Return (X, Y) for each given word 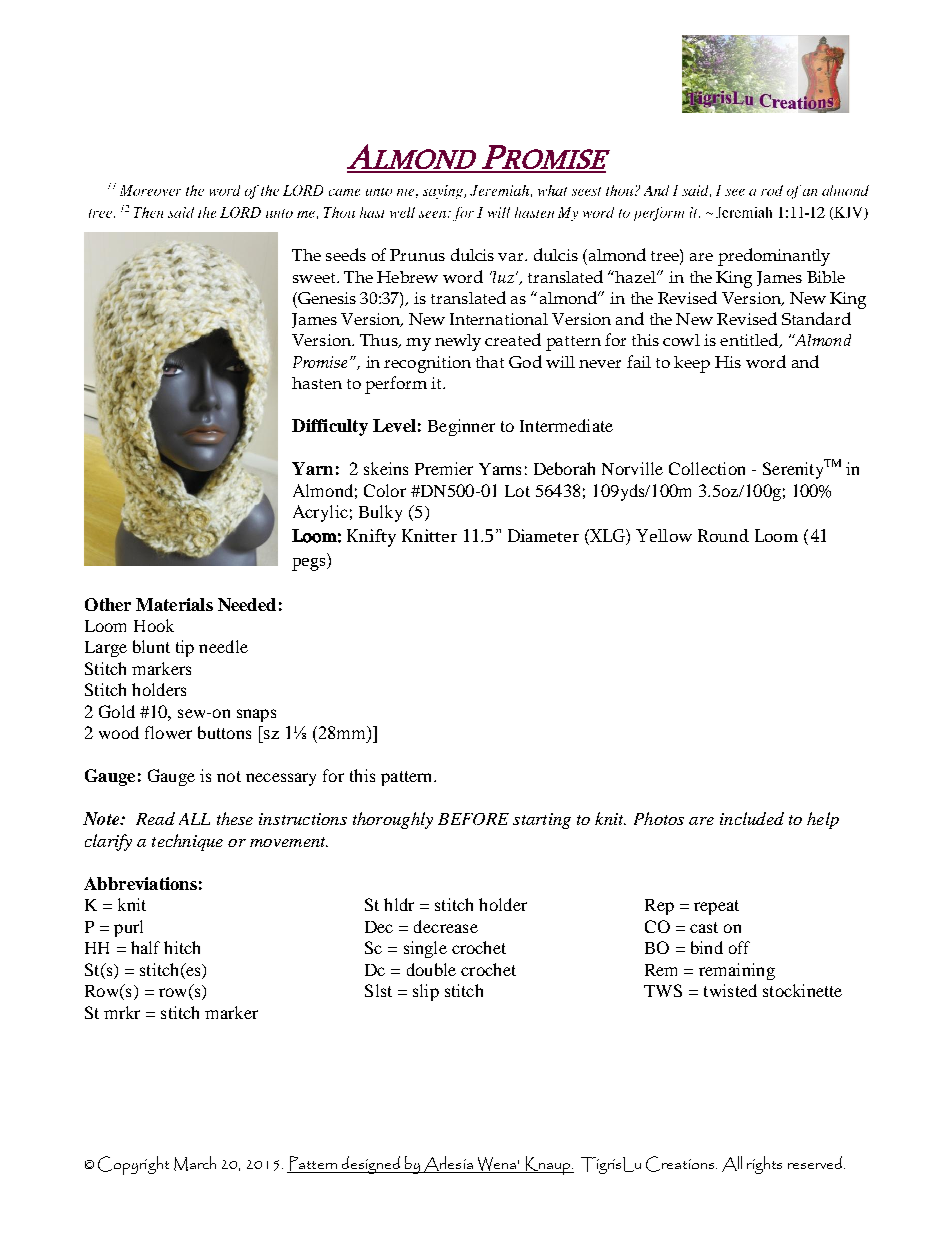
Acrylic (320, 513)
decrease (446, 926)
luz (504, 277)
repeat (716, 907)
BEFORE (473, 819)
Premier (444, 468)
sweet (315, 278)
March (195, 1163)
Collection (707, 468)
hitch (182, 947)
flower (168, 732)
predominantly (774, 257)
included (752, 818)
